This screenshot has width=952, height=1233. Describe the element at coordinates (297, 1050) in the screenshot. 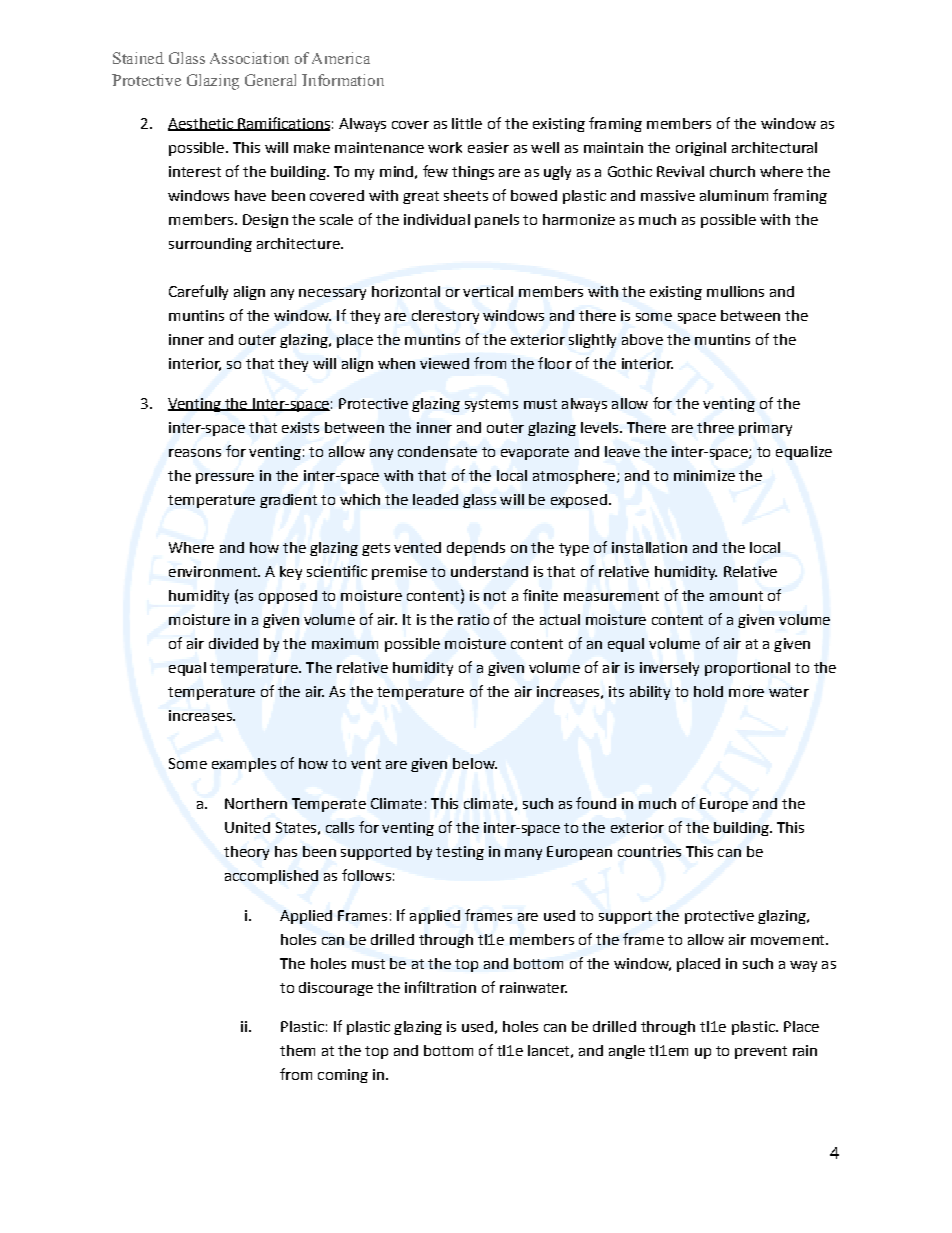

I see `them` at that location.
